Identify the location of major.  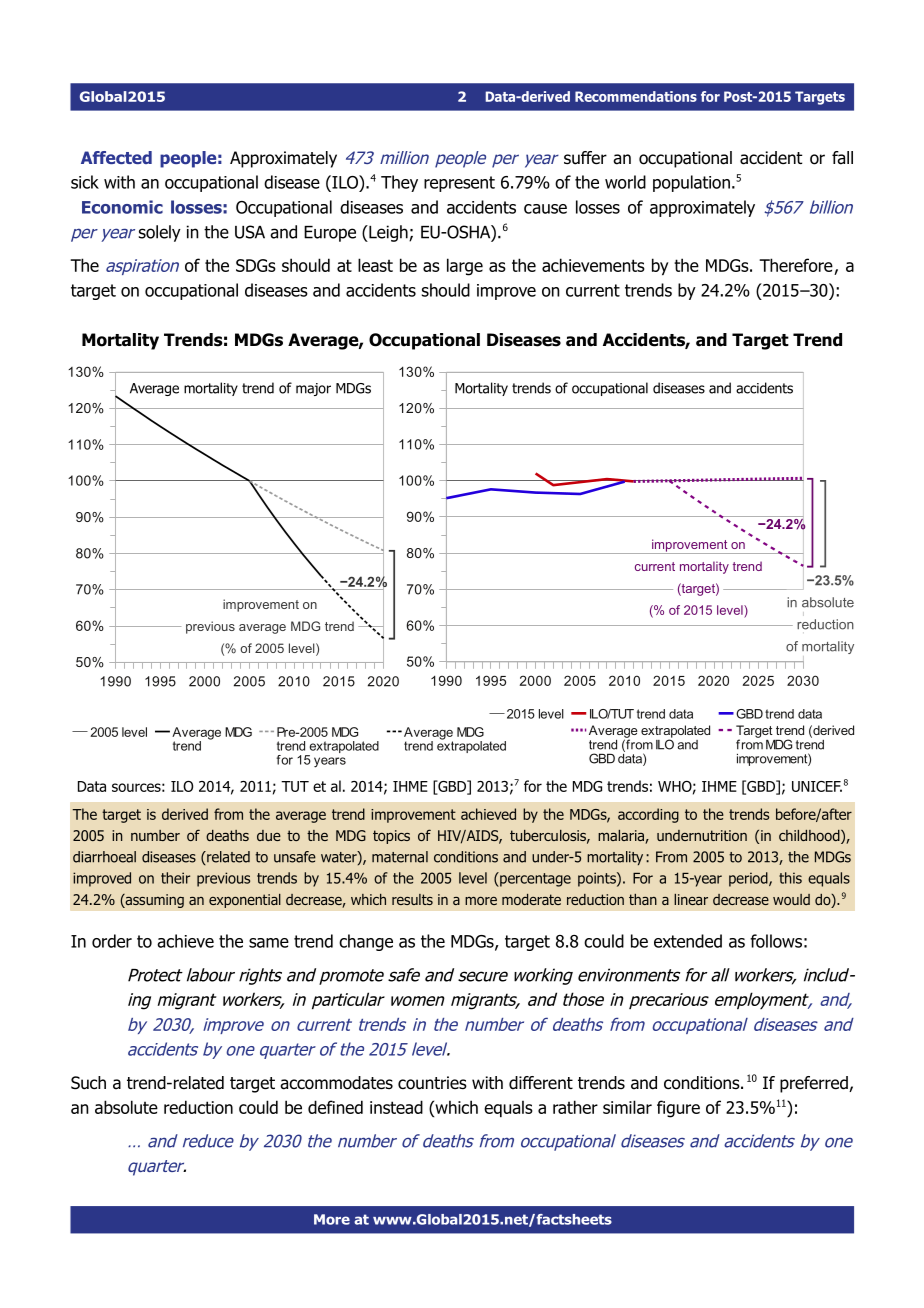
(313, 389).
